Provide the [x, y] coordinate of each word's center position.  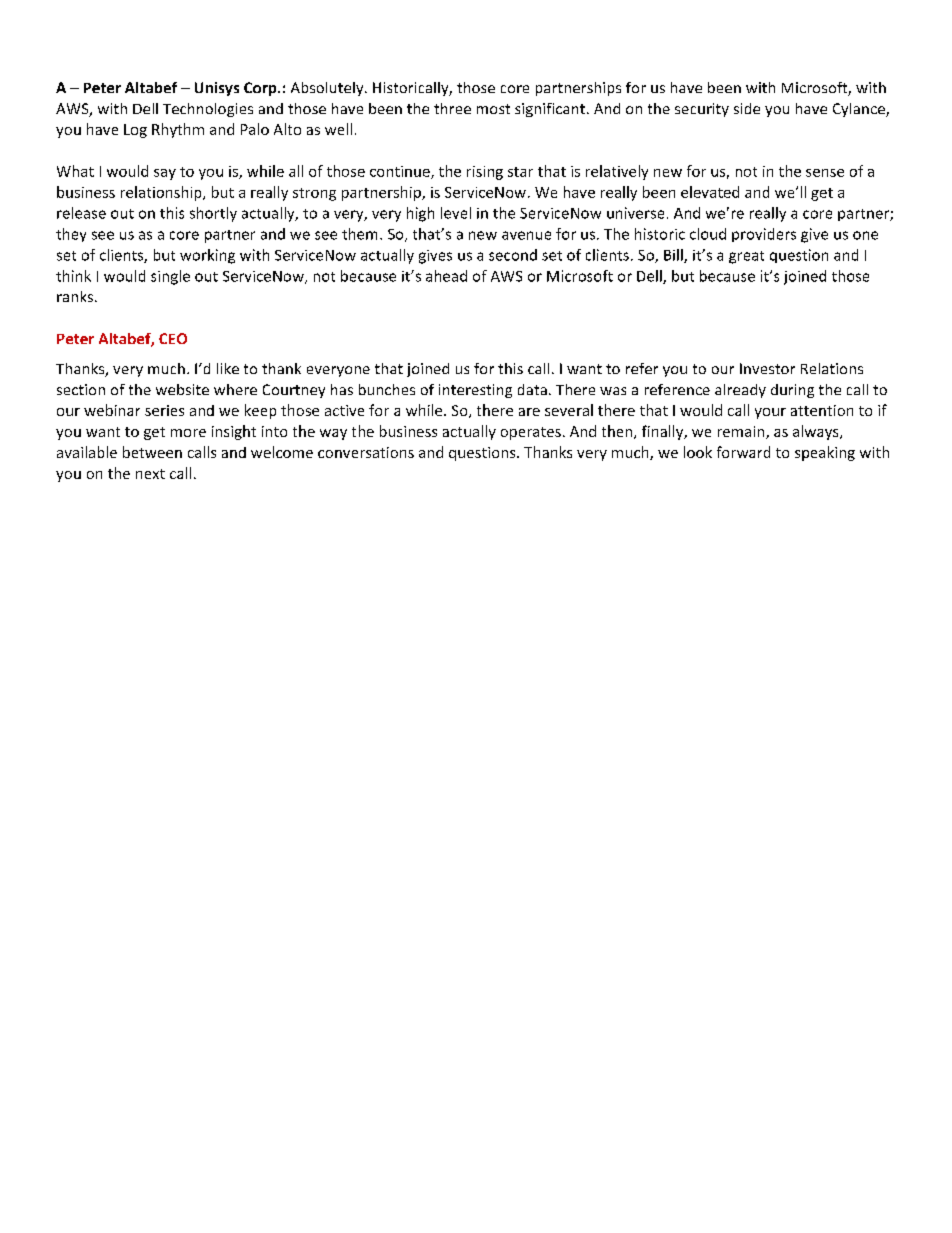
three [452, 108]
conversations [366, 452]
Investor [767, 368]
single [170, 277]
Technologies [208, 110]
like [228, 368]
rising [485, 173]
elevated [710, 192]
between [152, 452]
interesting [475, 391]
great [746, 257]
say [165, 174]
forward [743, 452]
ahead [446, 276]
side [747, 108]
